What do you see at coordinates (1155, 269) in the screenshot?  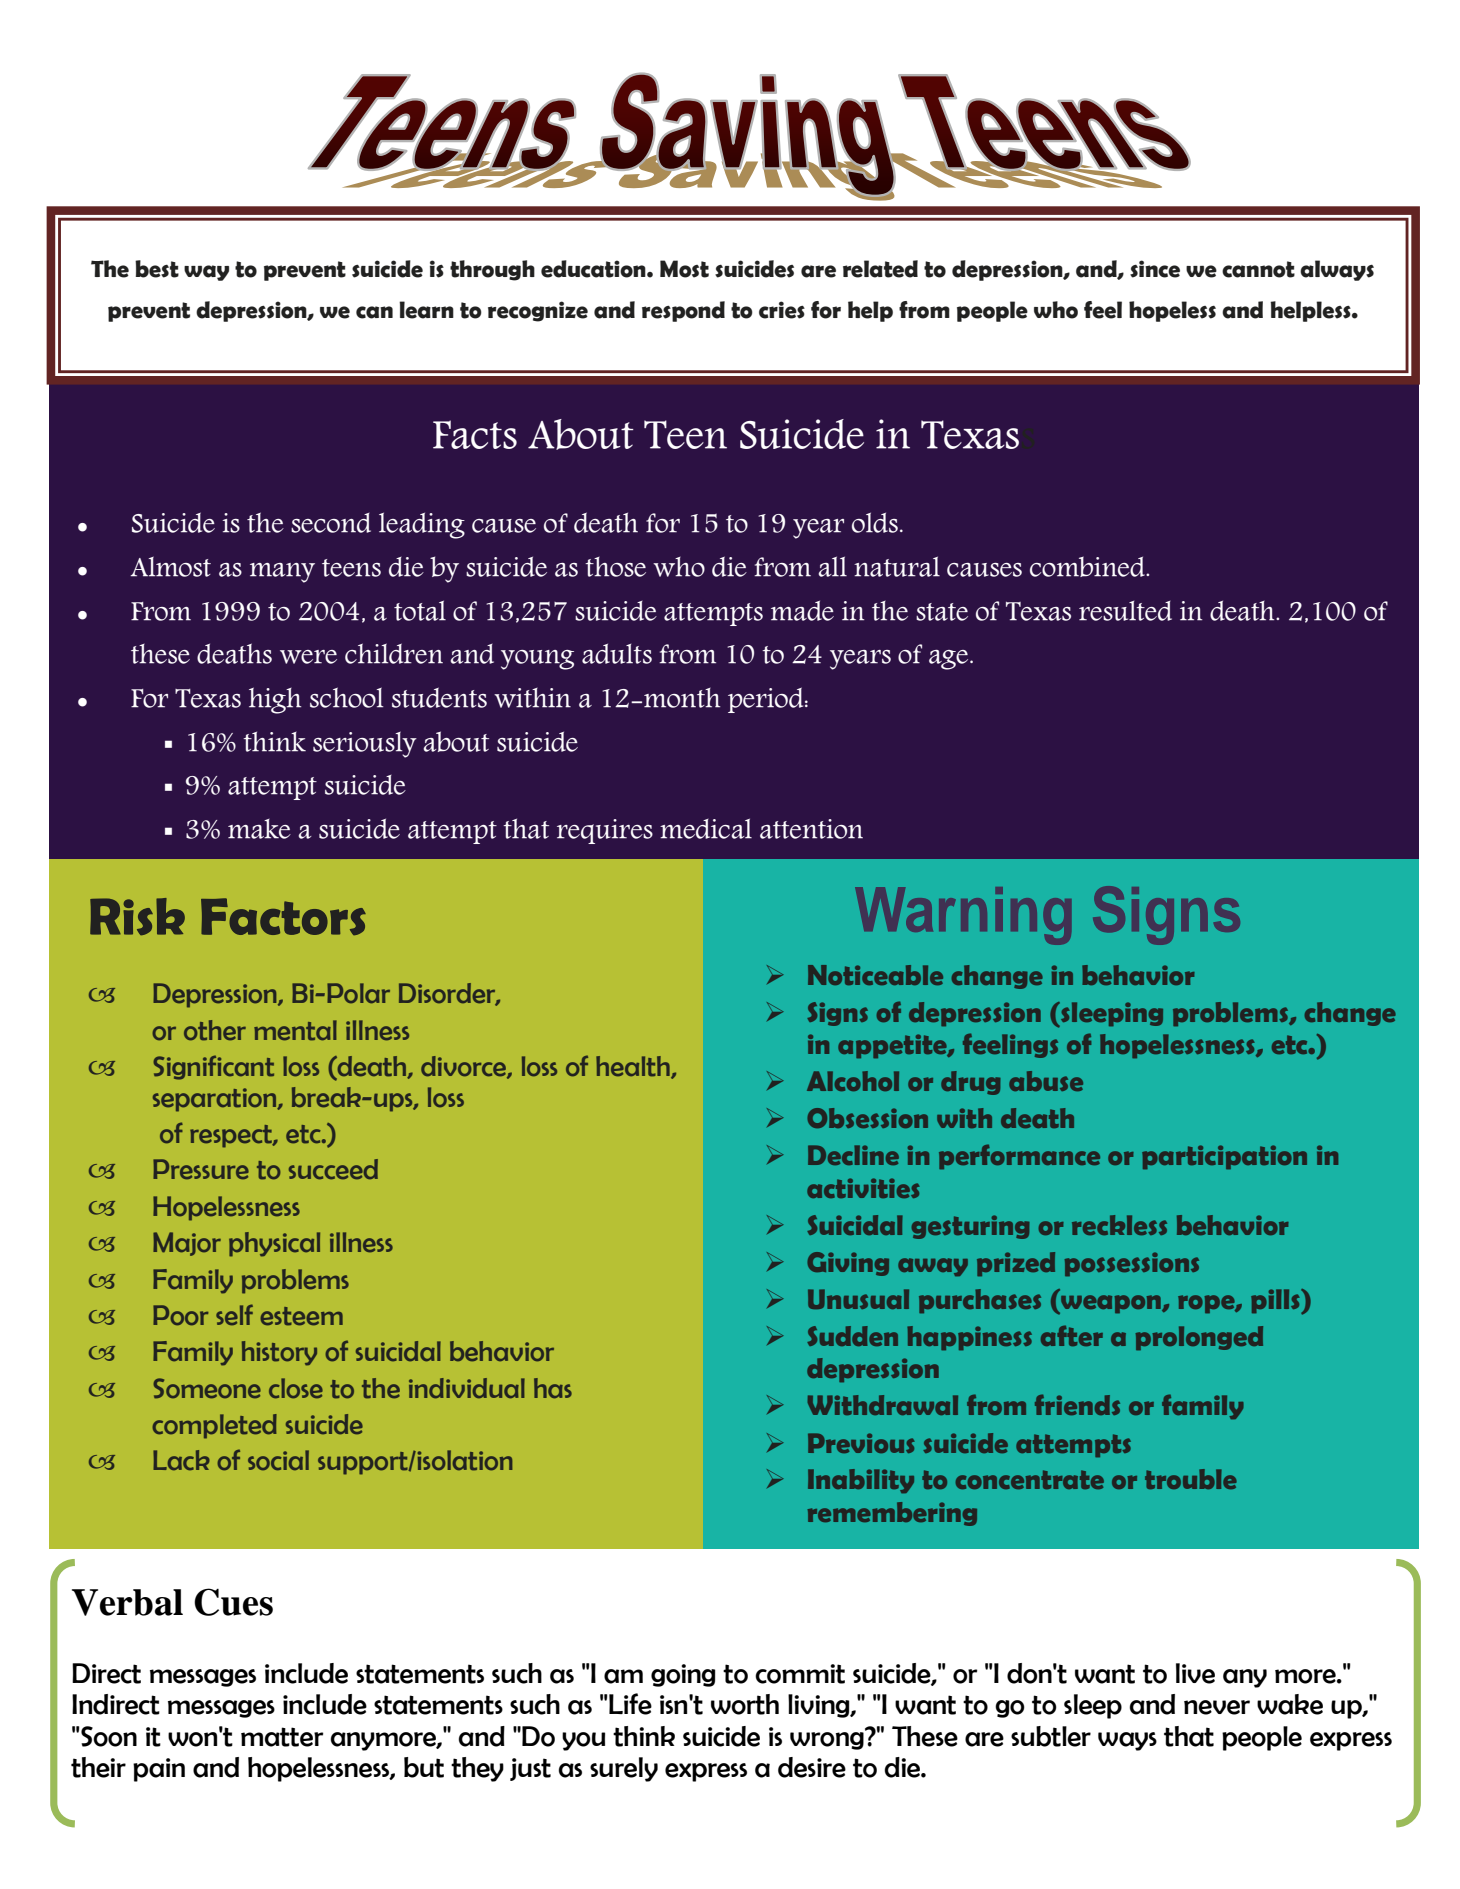 I see `since` at bounding box center [1155, 269].
